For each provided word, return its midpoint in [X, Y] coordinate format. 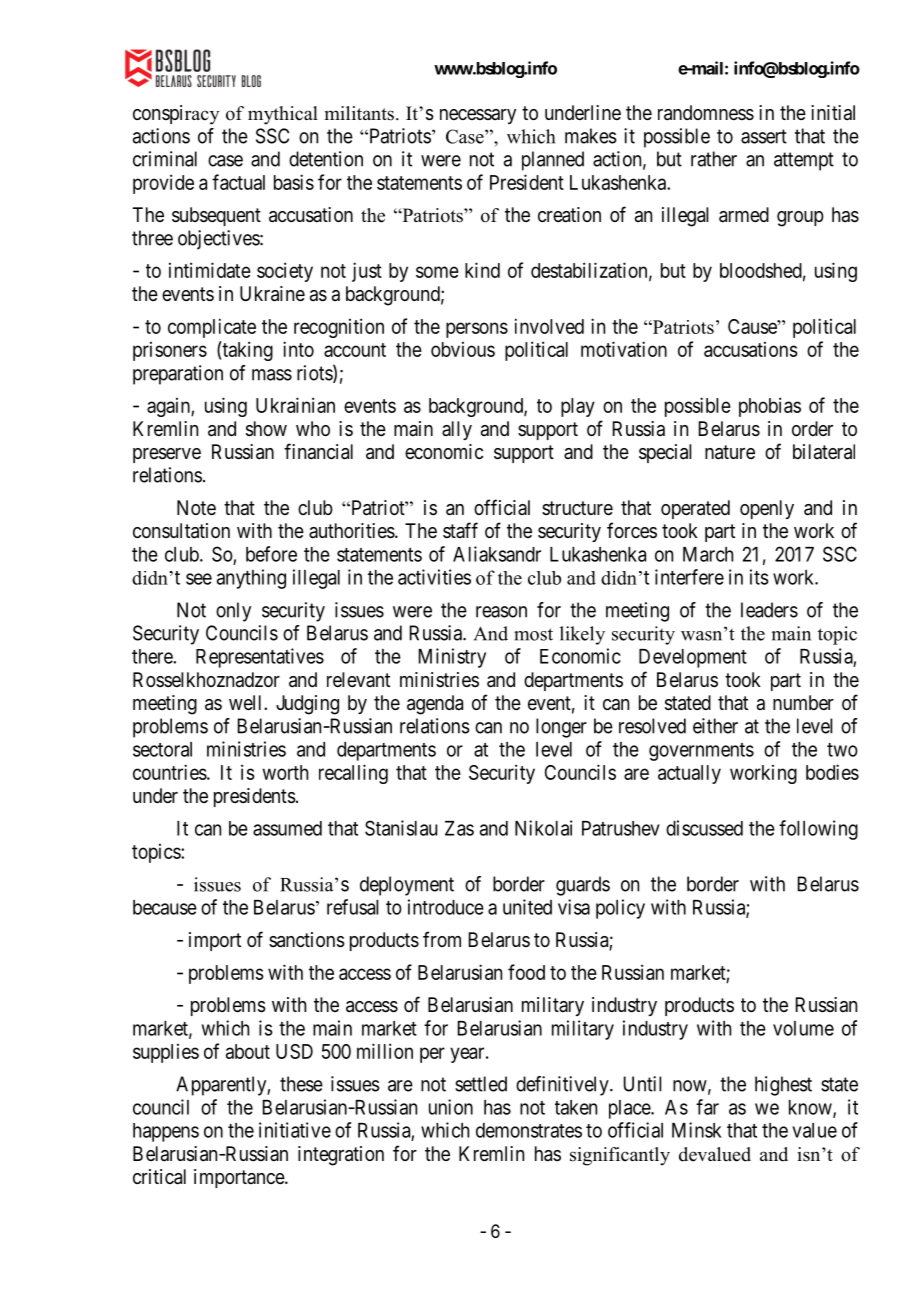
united [527, 907]
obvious [463, 349]
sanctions [307, 940]
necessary [478, 116]
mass [272, 375]
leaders [769, 610]
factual [238, 182]
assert [764, 136]
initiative [295, 1130]
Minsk [697, 1130]
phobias [770, 407]
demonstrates [529, 1130]
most [533, 634]
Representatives [260, 658]
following [818, 830]
